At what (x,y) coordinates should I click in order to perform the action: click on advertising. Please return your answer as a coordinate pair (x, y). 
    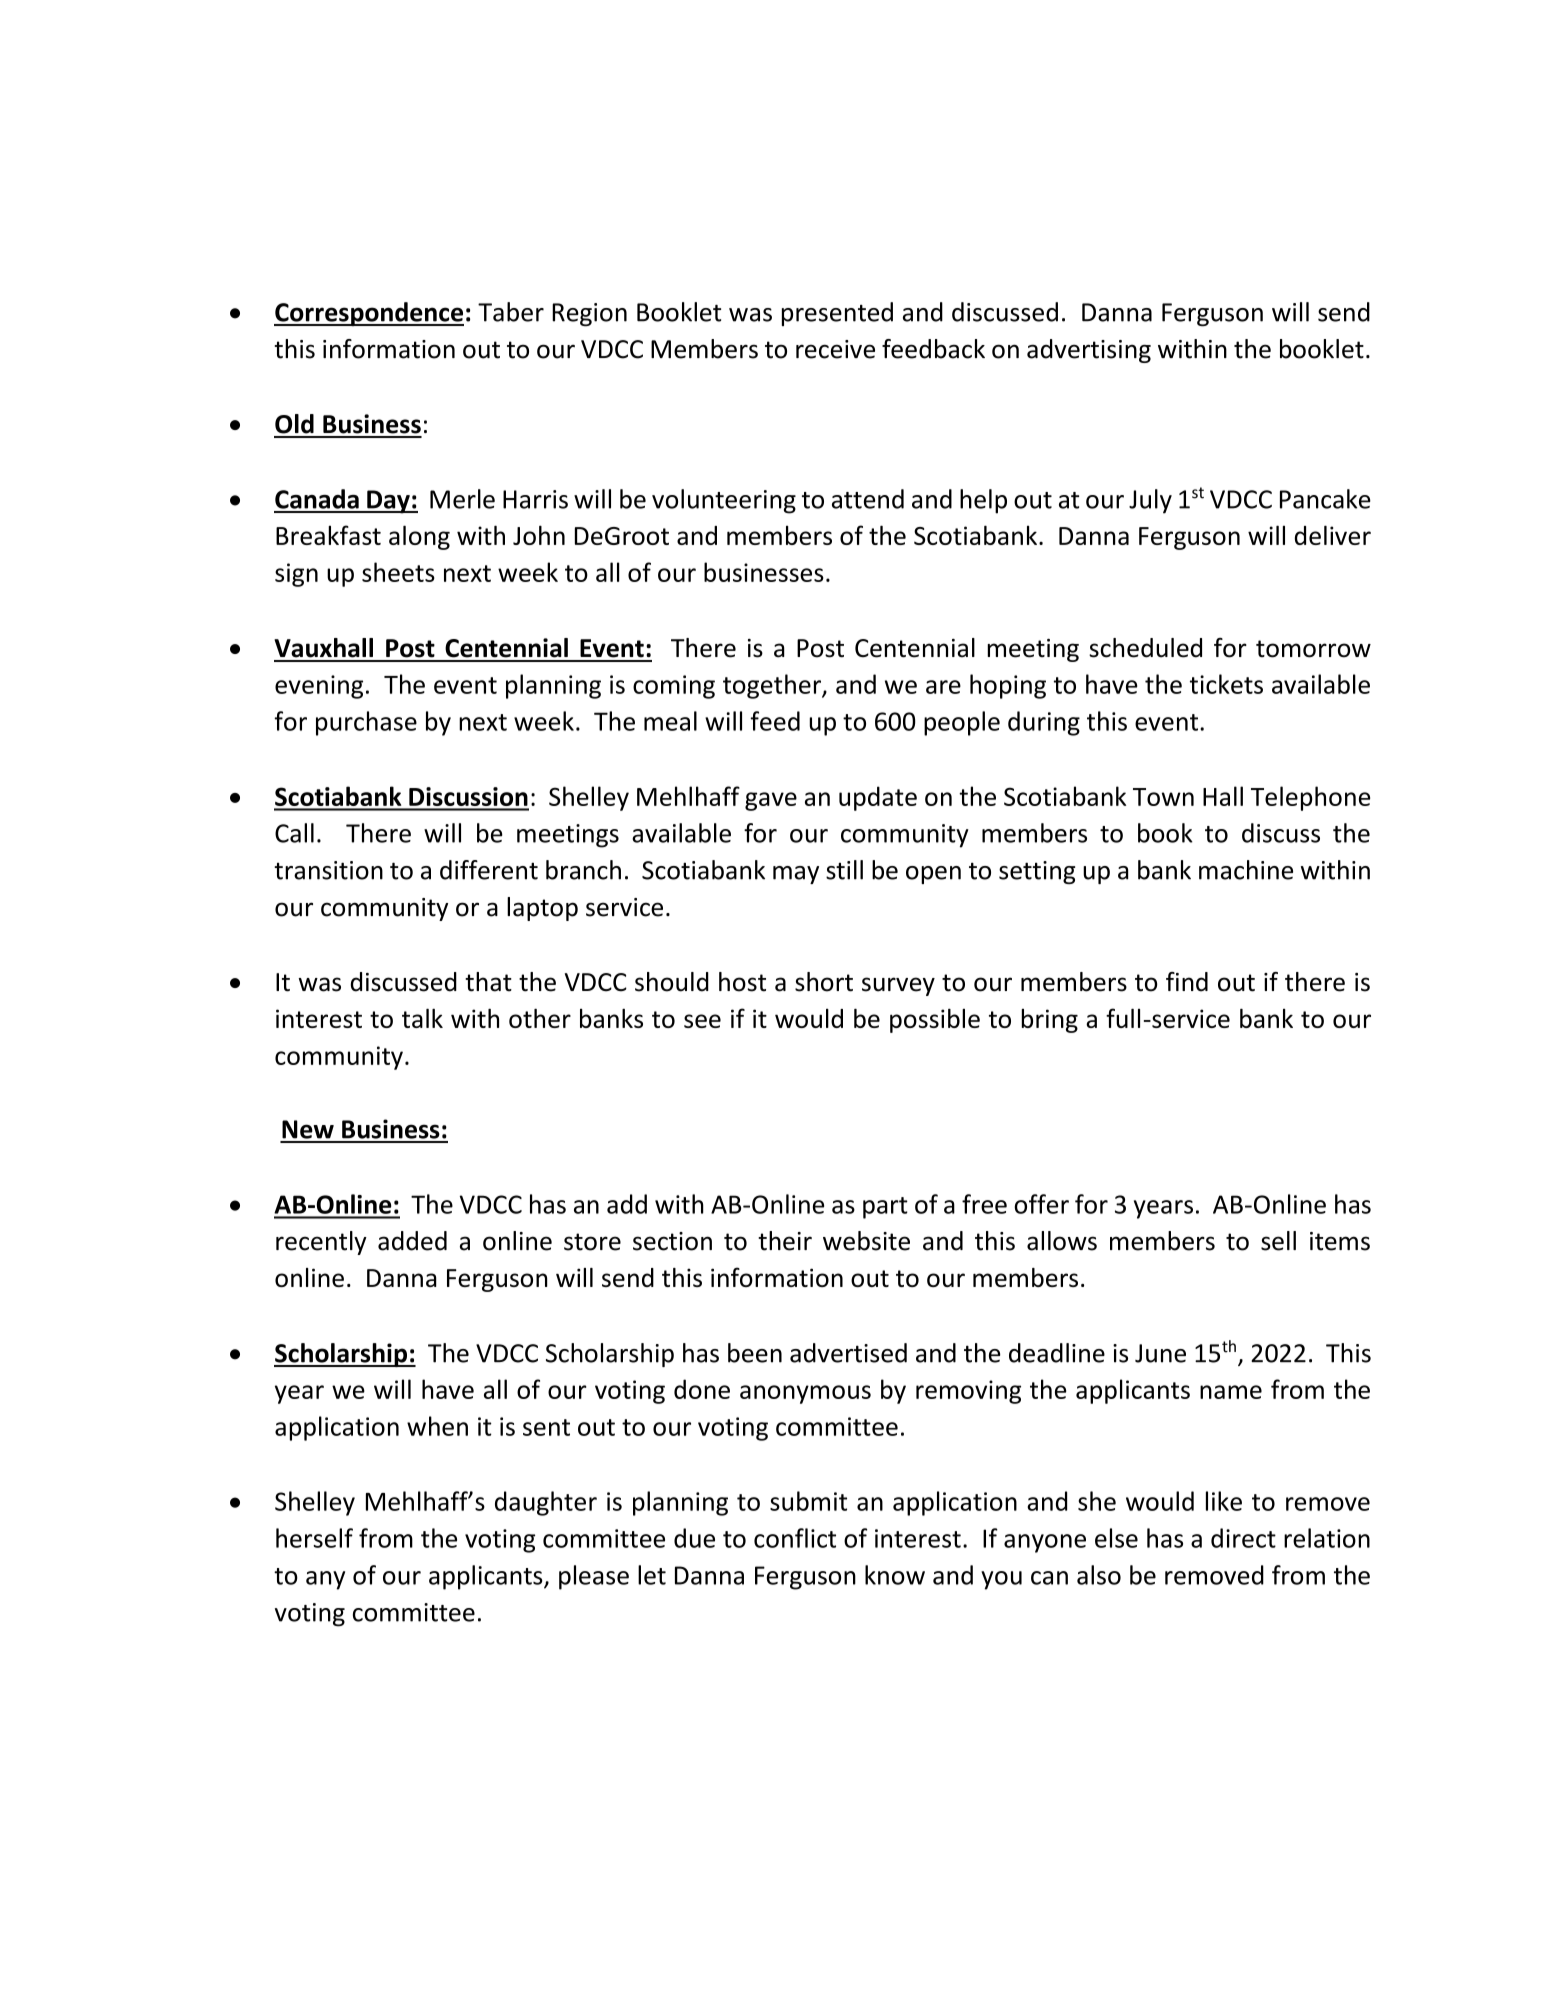
    Looking at the image, I should click on (1089, 351).
